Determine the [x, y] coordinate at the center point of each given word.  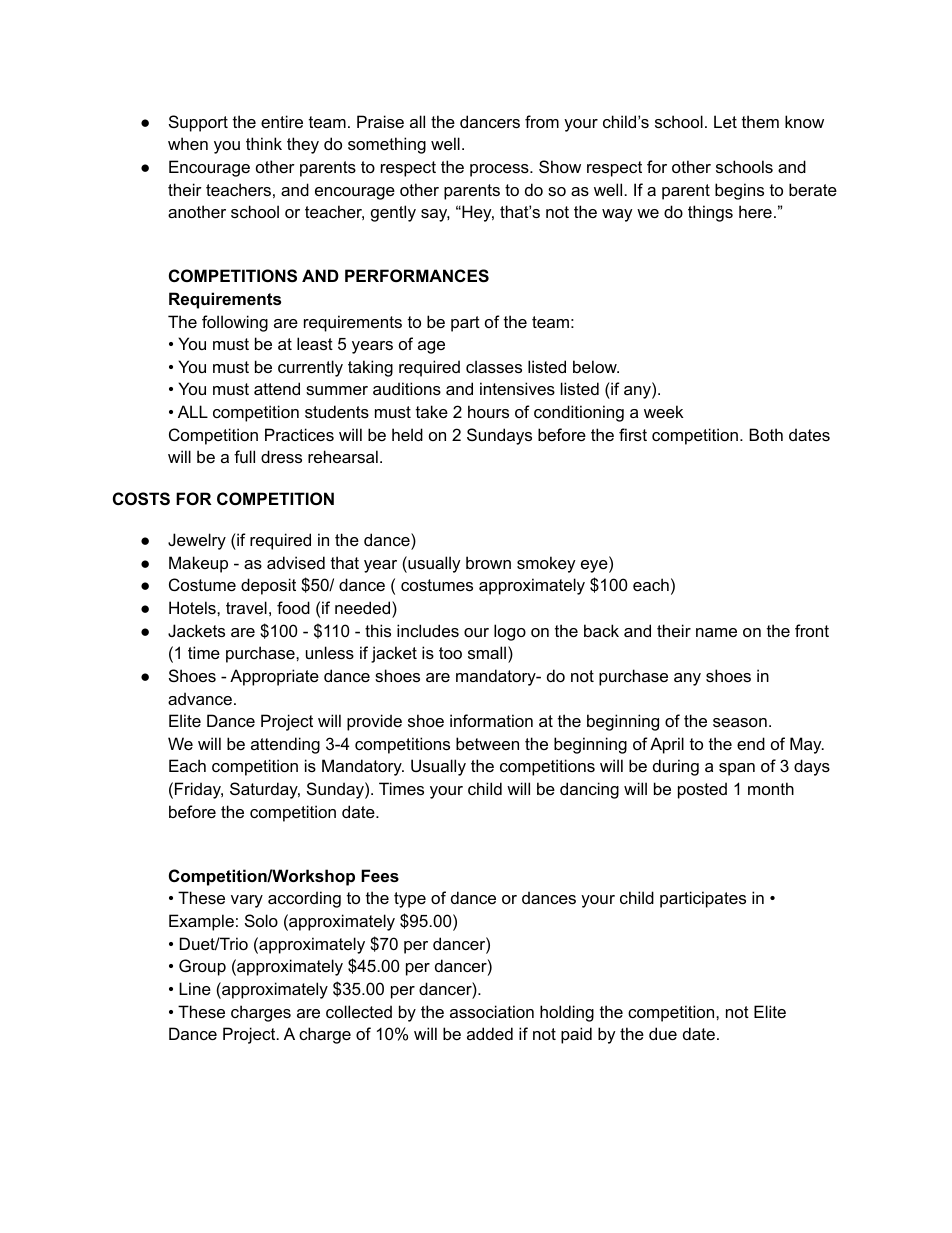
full [244, 456]
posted [702, 790]
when [188, 143]
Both [766, 434]
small [488, 652]
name [716, 632]
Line [195, 988]
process [500, 170]
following [235, 323]
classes [494, 366]
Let [725, 121]
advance [200, 698]
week [663, 411]
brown [488, 562]
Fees [380, 875]
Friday [199, 790]
